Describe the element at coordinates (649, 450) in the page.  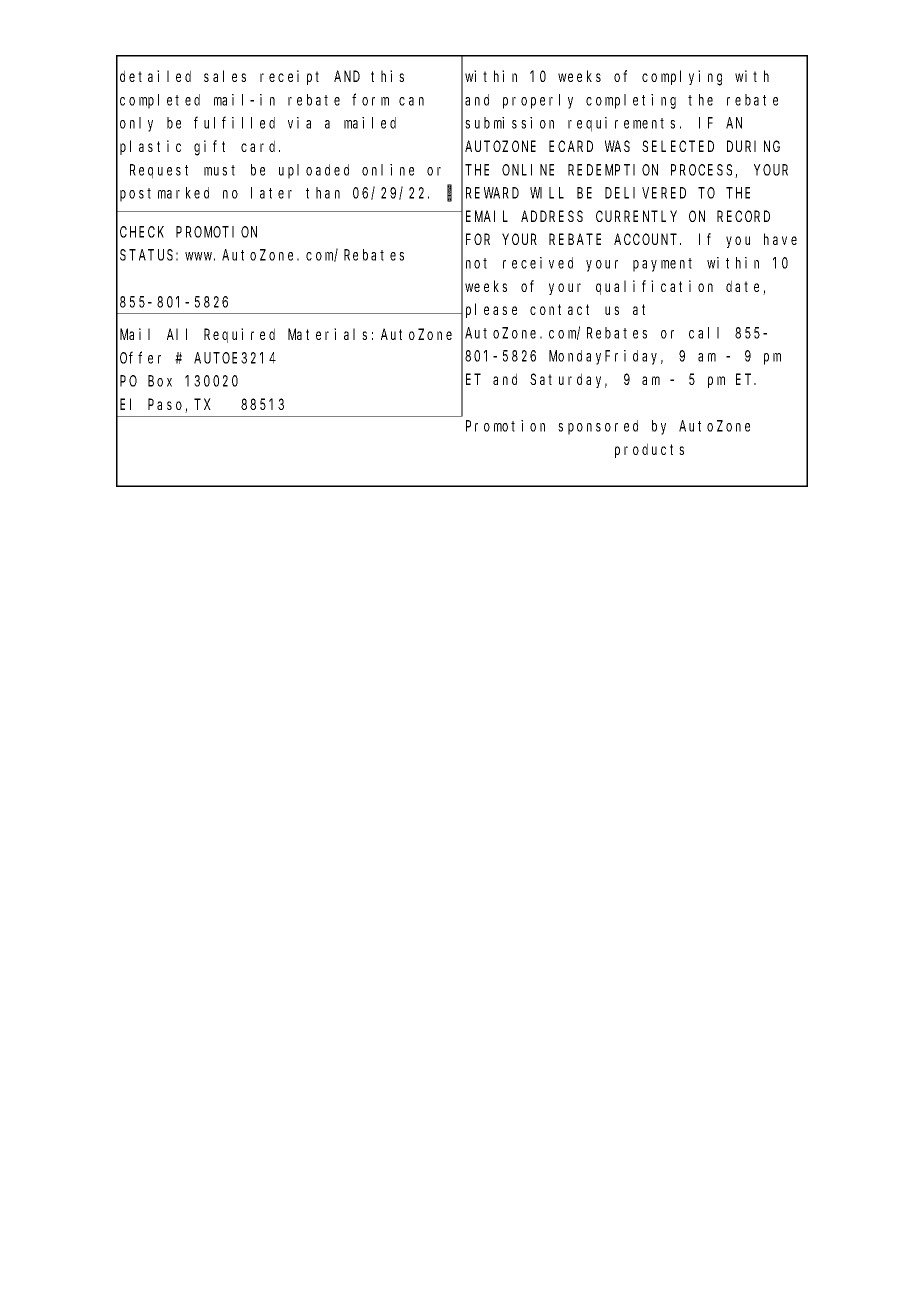
I see `products` at that location.
